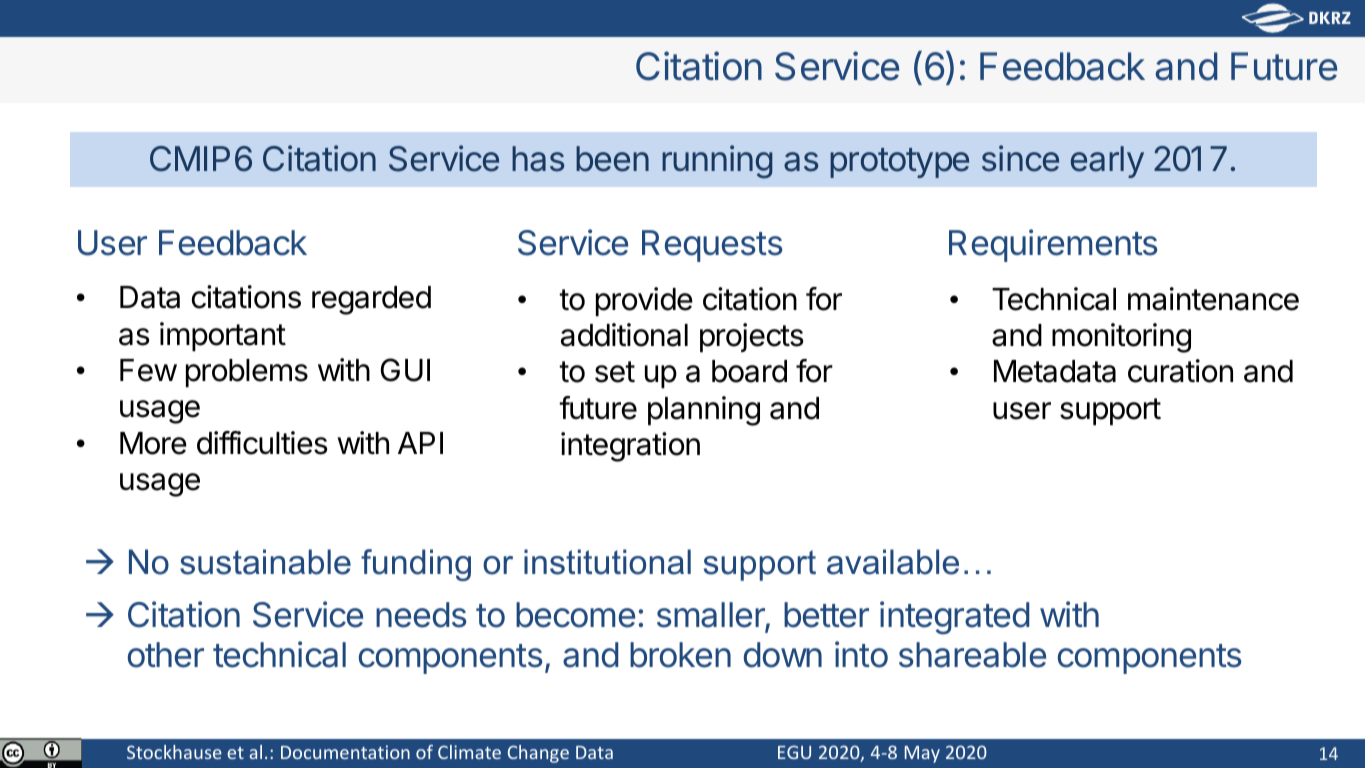  I want to click on Documentation, so click(345, 752).
